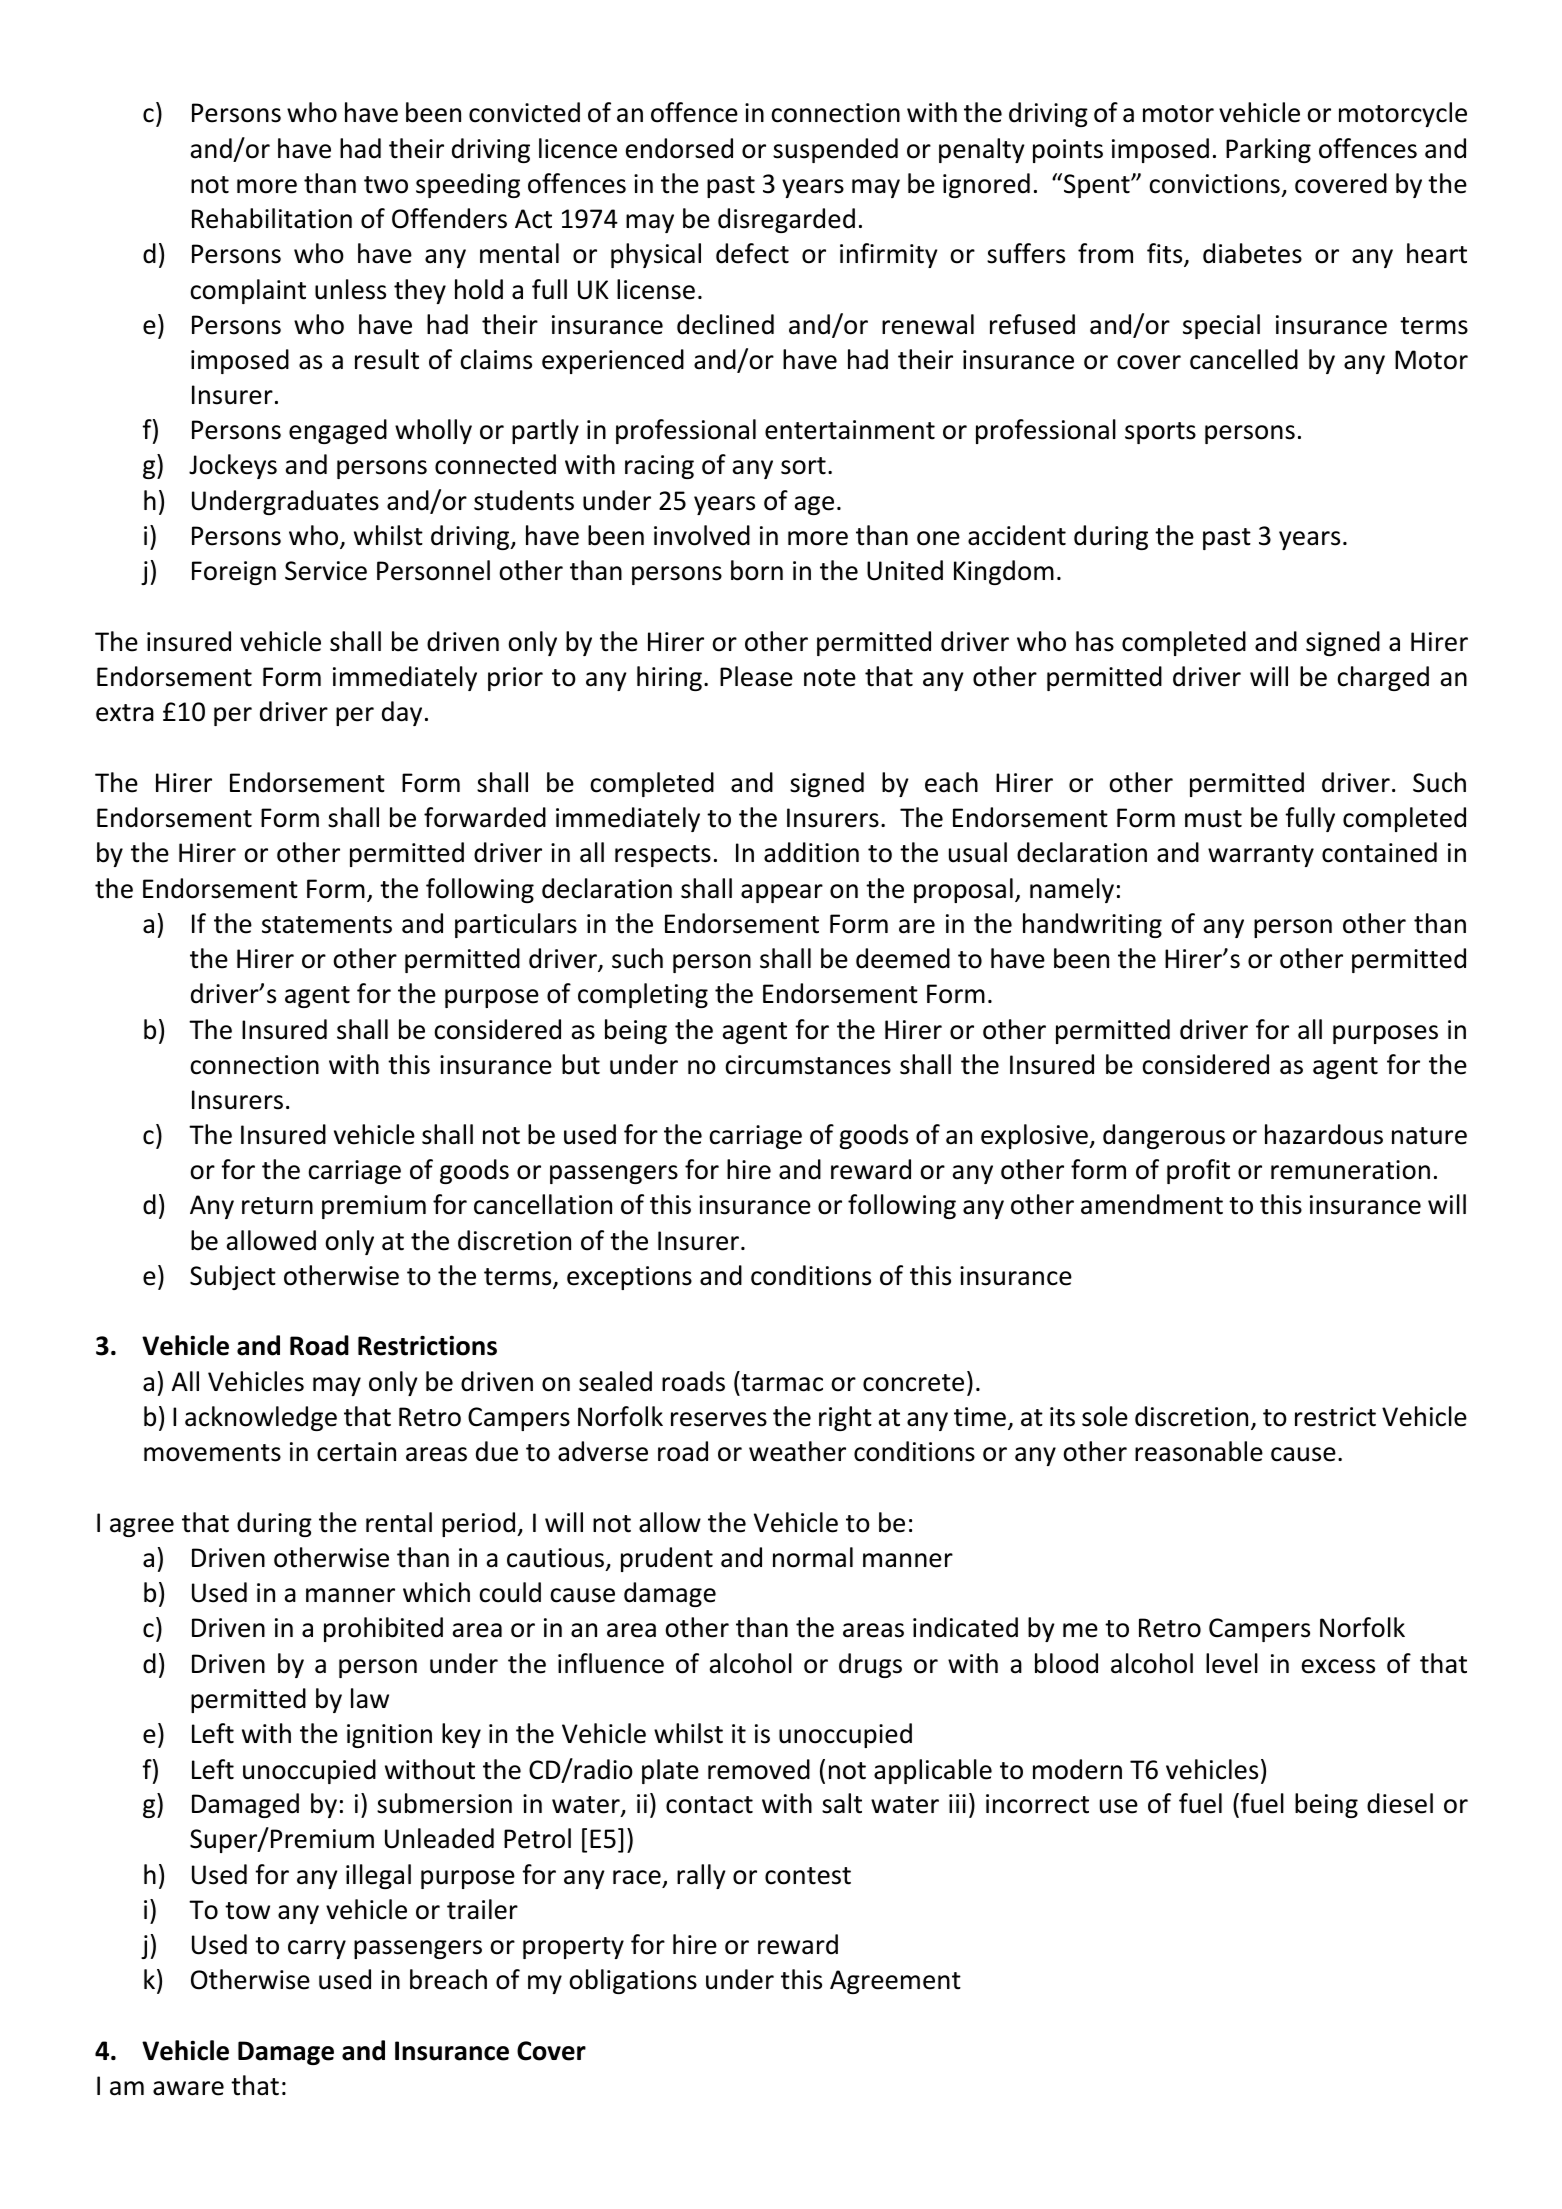  What do you see at coordinates (277, 1206) in the page?
I see `return` at bounding box center [277, 1206].
